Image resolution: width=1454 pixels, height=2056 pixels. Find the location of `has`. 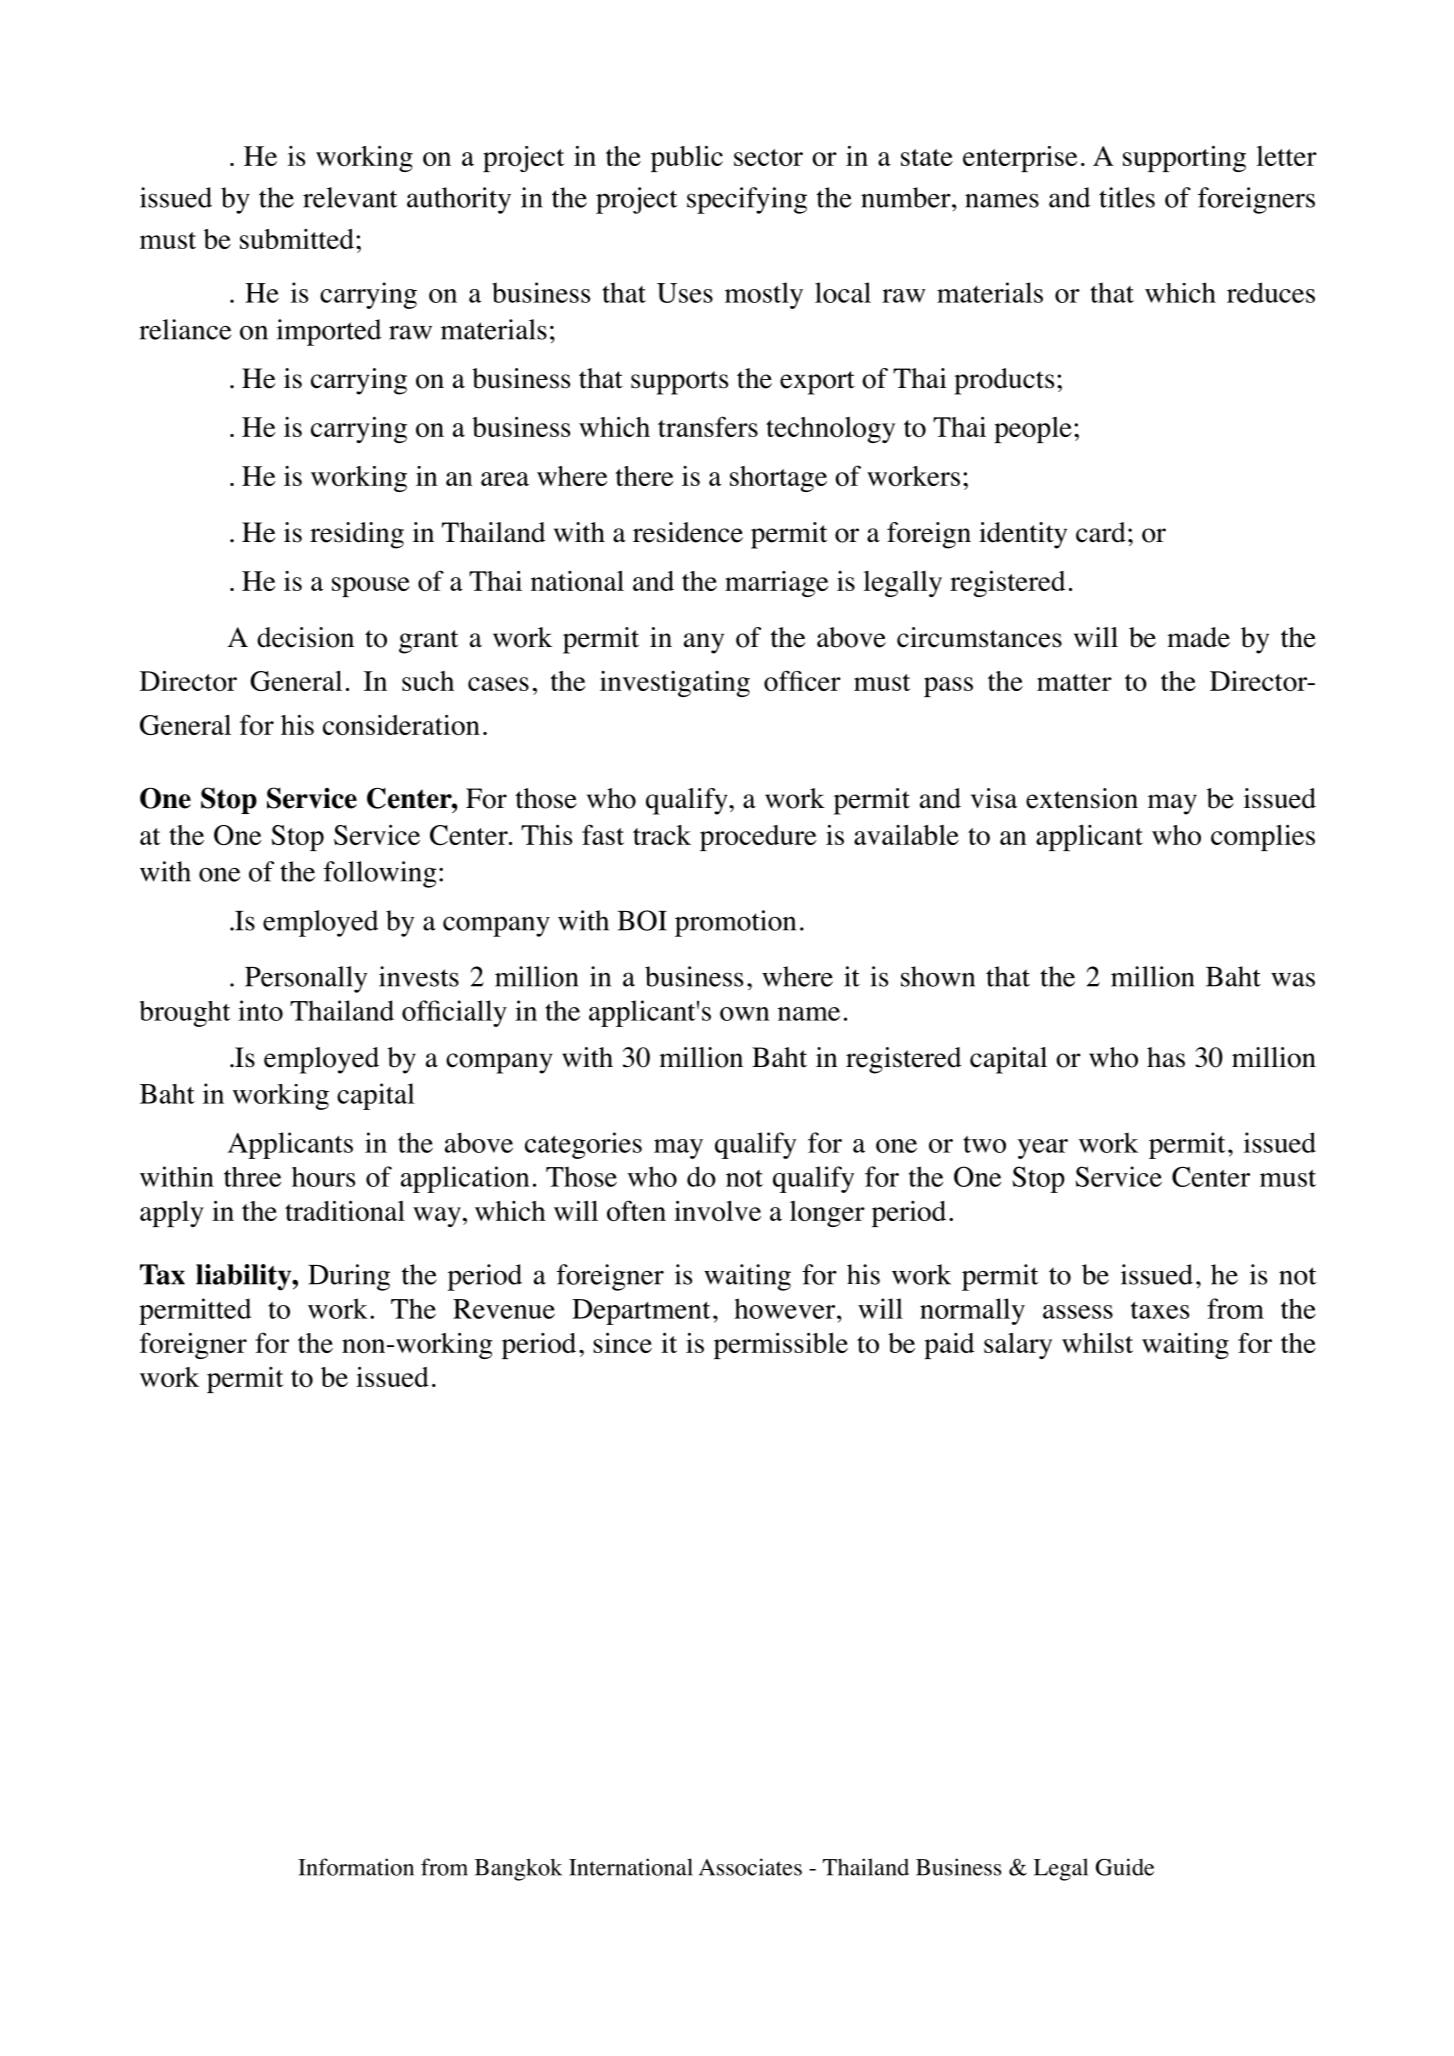

has is located at coordinates (1166, 1057).
